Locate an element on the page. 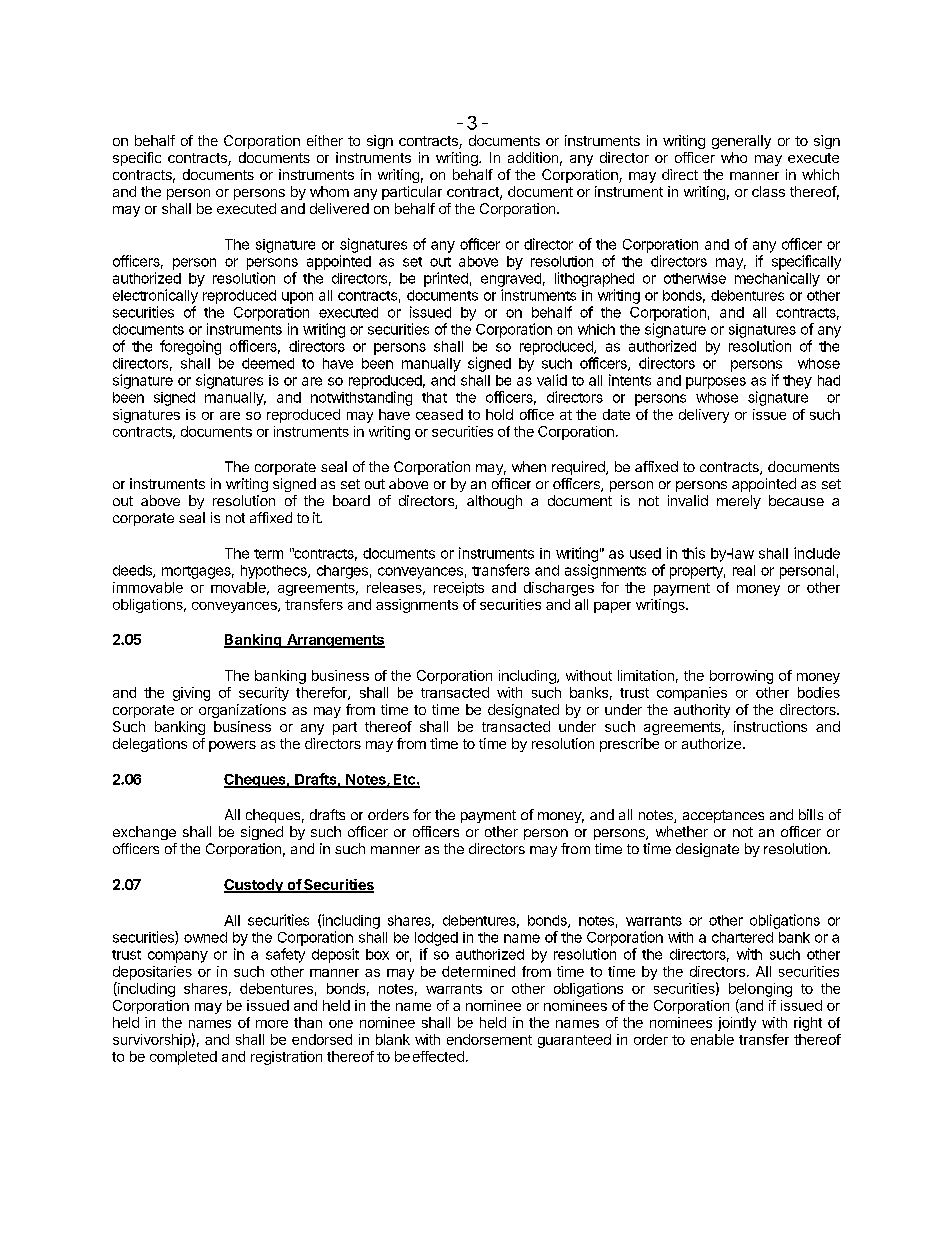 The height and width of the image is (1233, 952). jointly is located at coordinates (737, 1024).
